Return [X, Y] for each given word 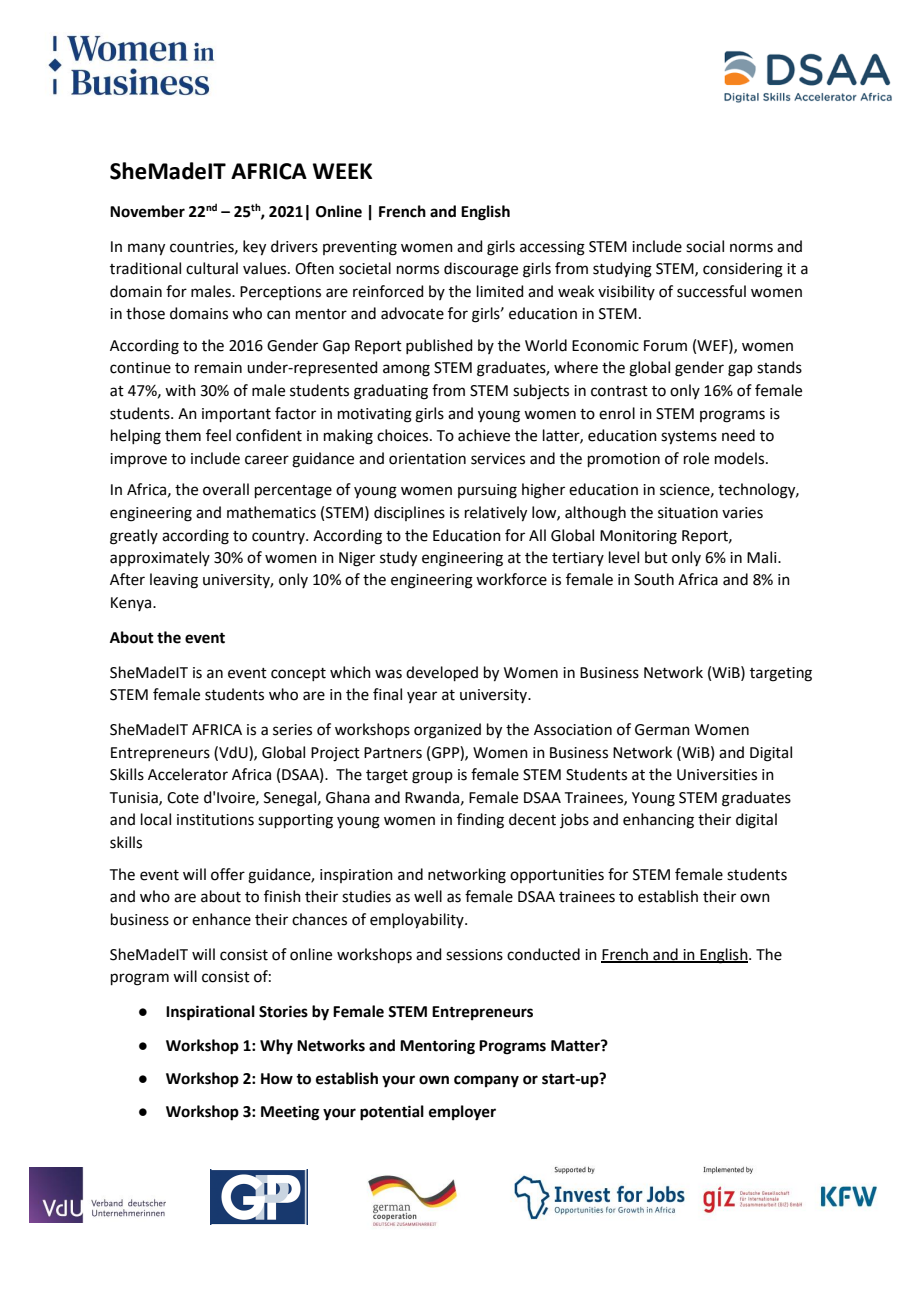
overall [226, 489]
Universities [717, 775]
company [486, 1081]
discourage [481, 270]
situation [688, 513]
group [432, 777]
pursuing [487, 491]
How [277, 1079]
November [147, 211]
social [705, 246]
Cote [183, 798]
